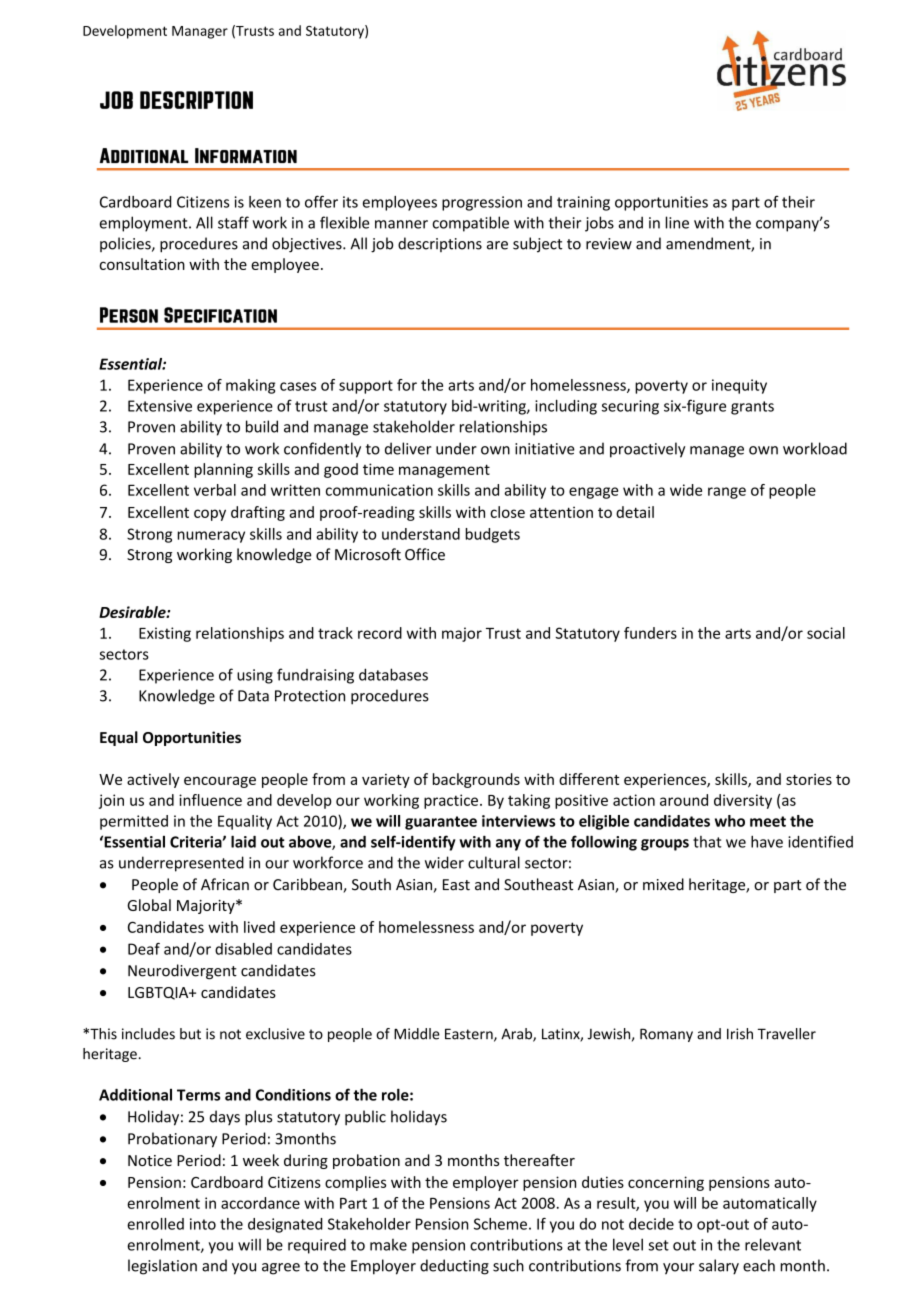 This screenshot has height=1307, width=924. Describe the element at coordinates (211, 537) in the screenshot. I see `numeracy` at that location.
